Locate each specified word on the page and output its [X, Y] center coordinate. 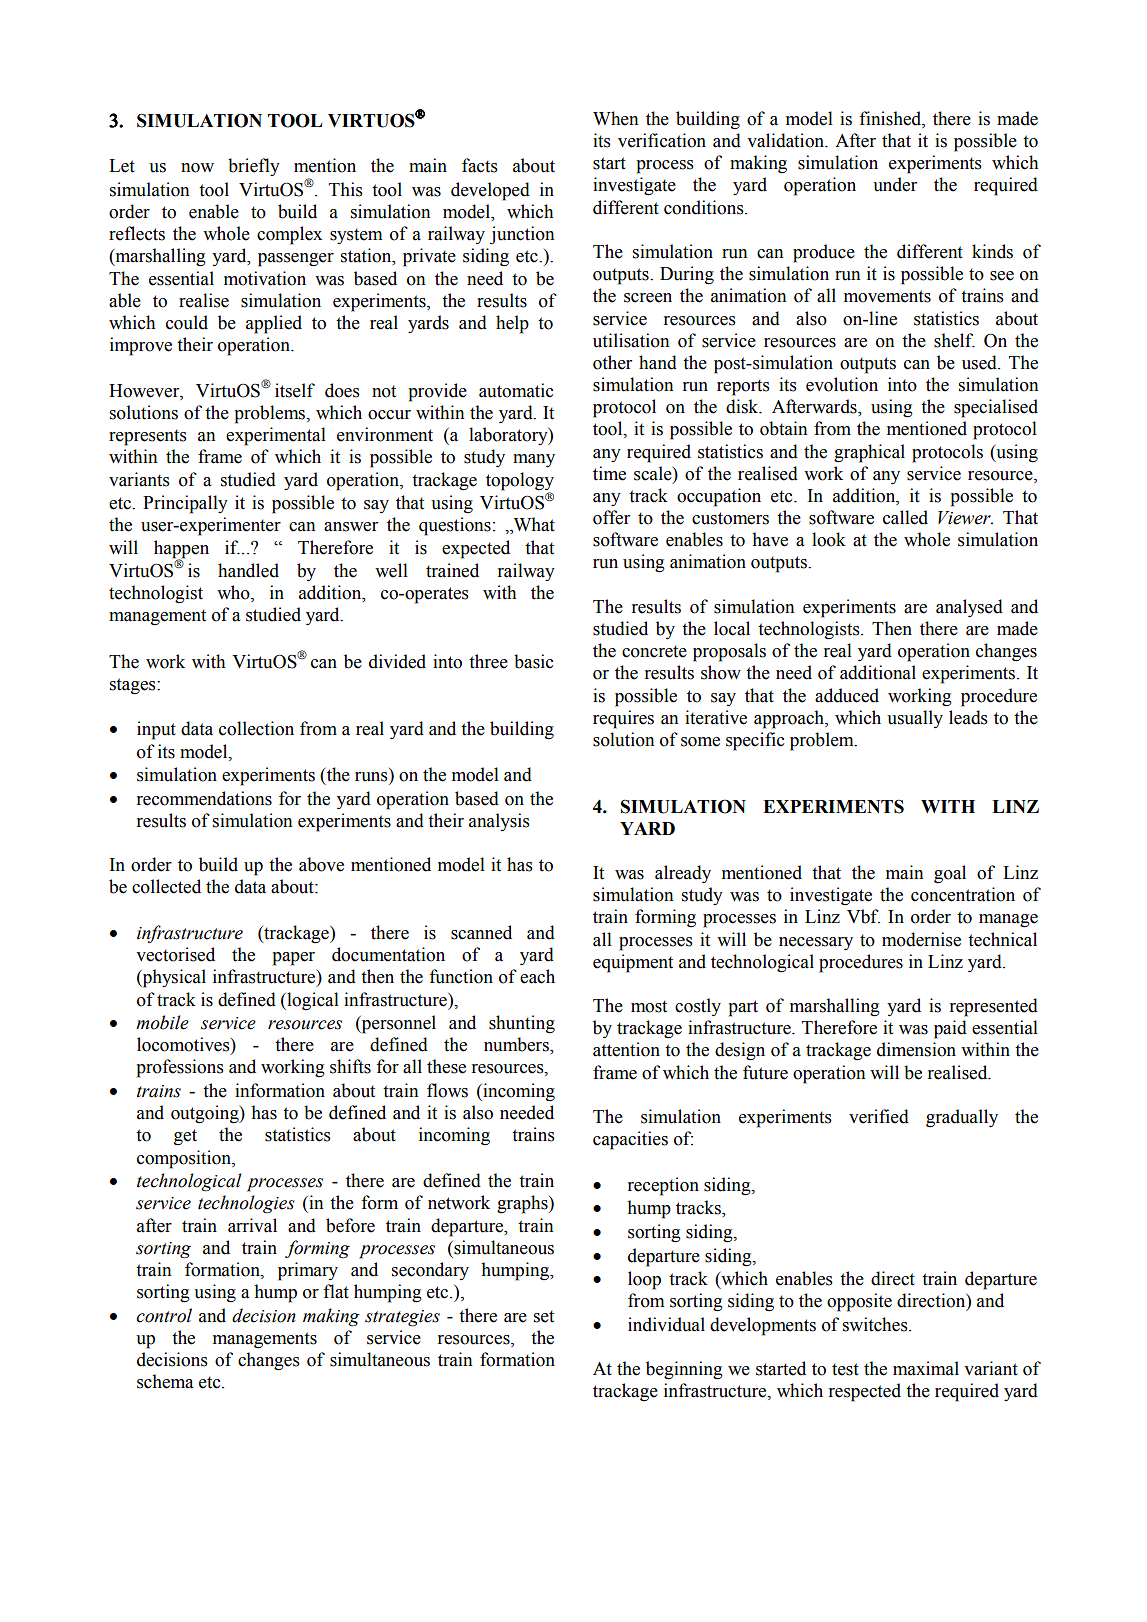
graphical [869, 453]
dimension [916, 1049]
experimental [276, 436]
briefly [254, 167]
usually [915, 719]
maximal [926, 1368]
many [534, 460]
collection [256, 728]
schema [165, 1381]
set [544, 1316]
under [895, 184]
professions [180, 1068]
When [616, 118]
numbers [517, 1045]
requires [623, 719]
